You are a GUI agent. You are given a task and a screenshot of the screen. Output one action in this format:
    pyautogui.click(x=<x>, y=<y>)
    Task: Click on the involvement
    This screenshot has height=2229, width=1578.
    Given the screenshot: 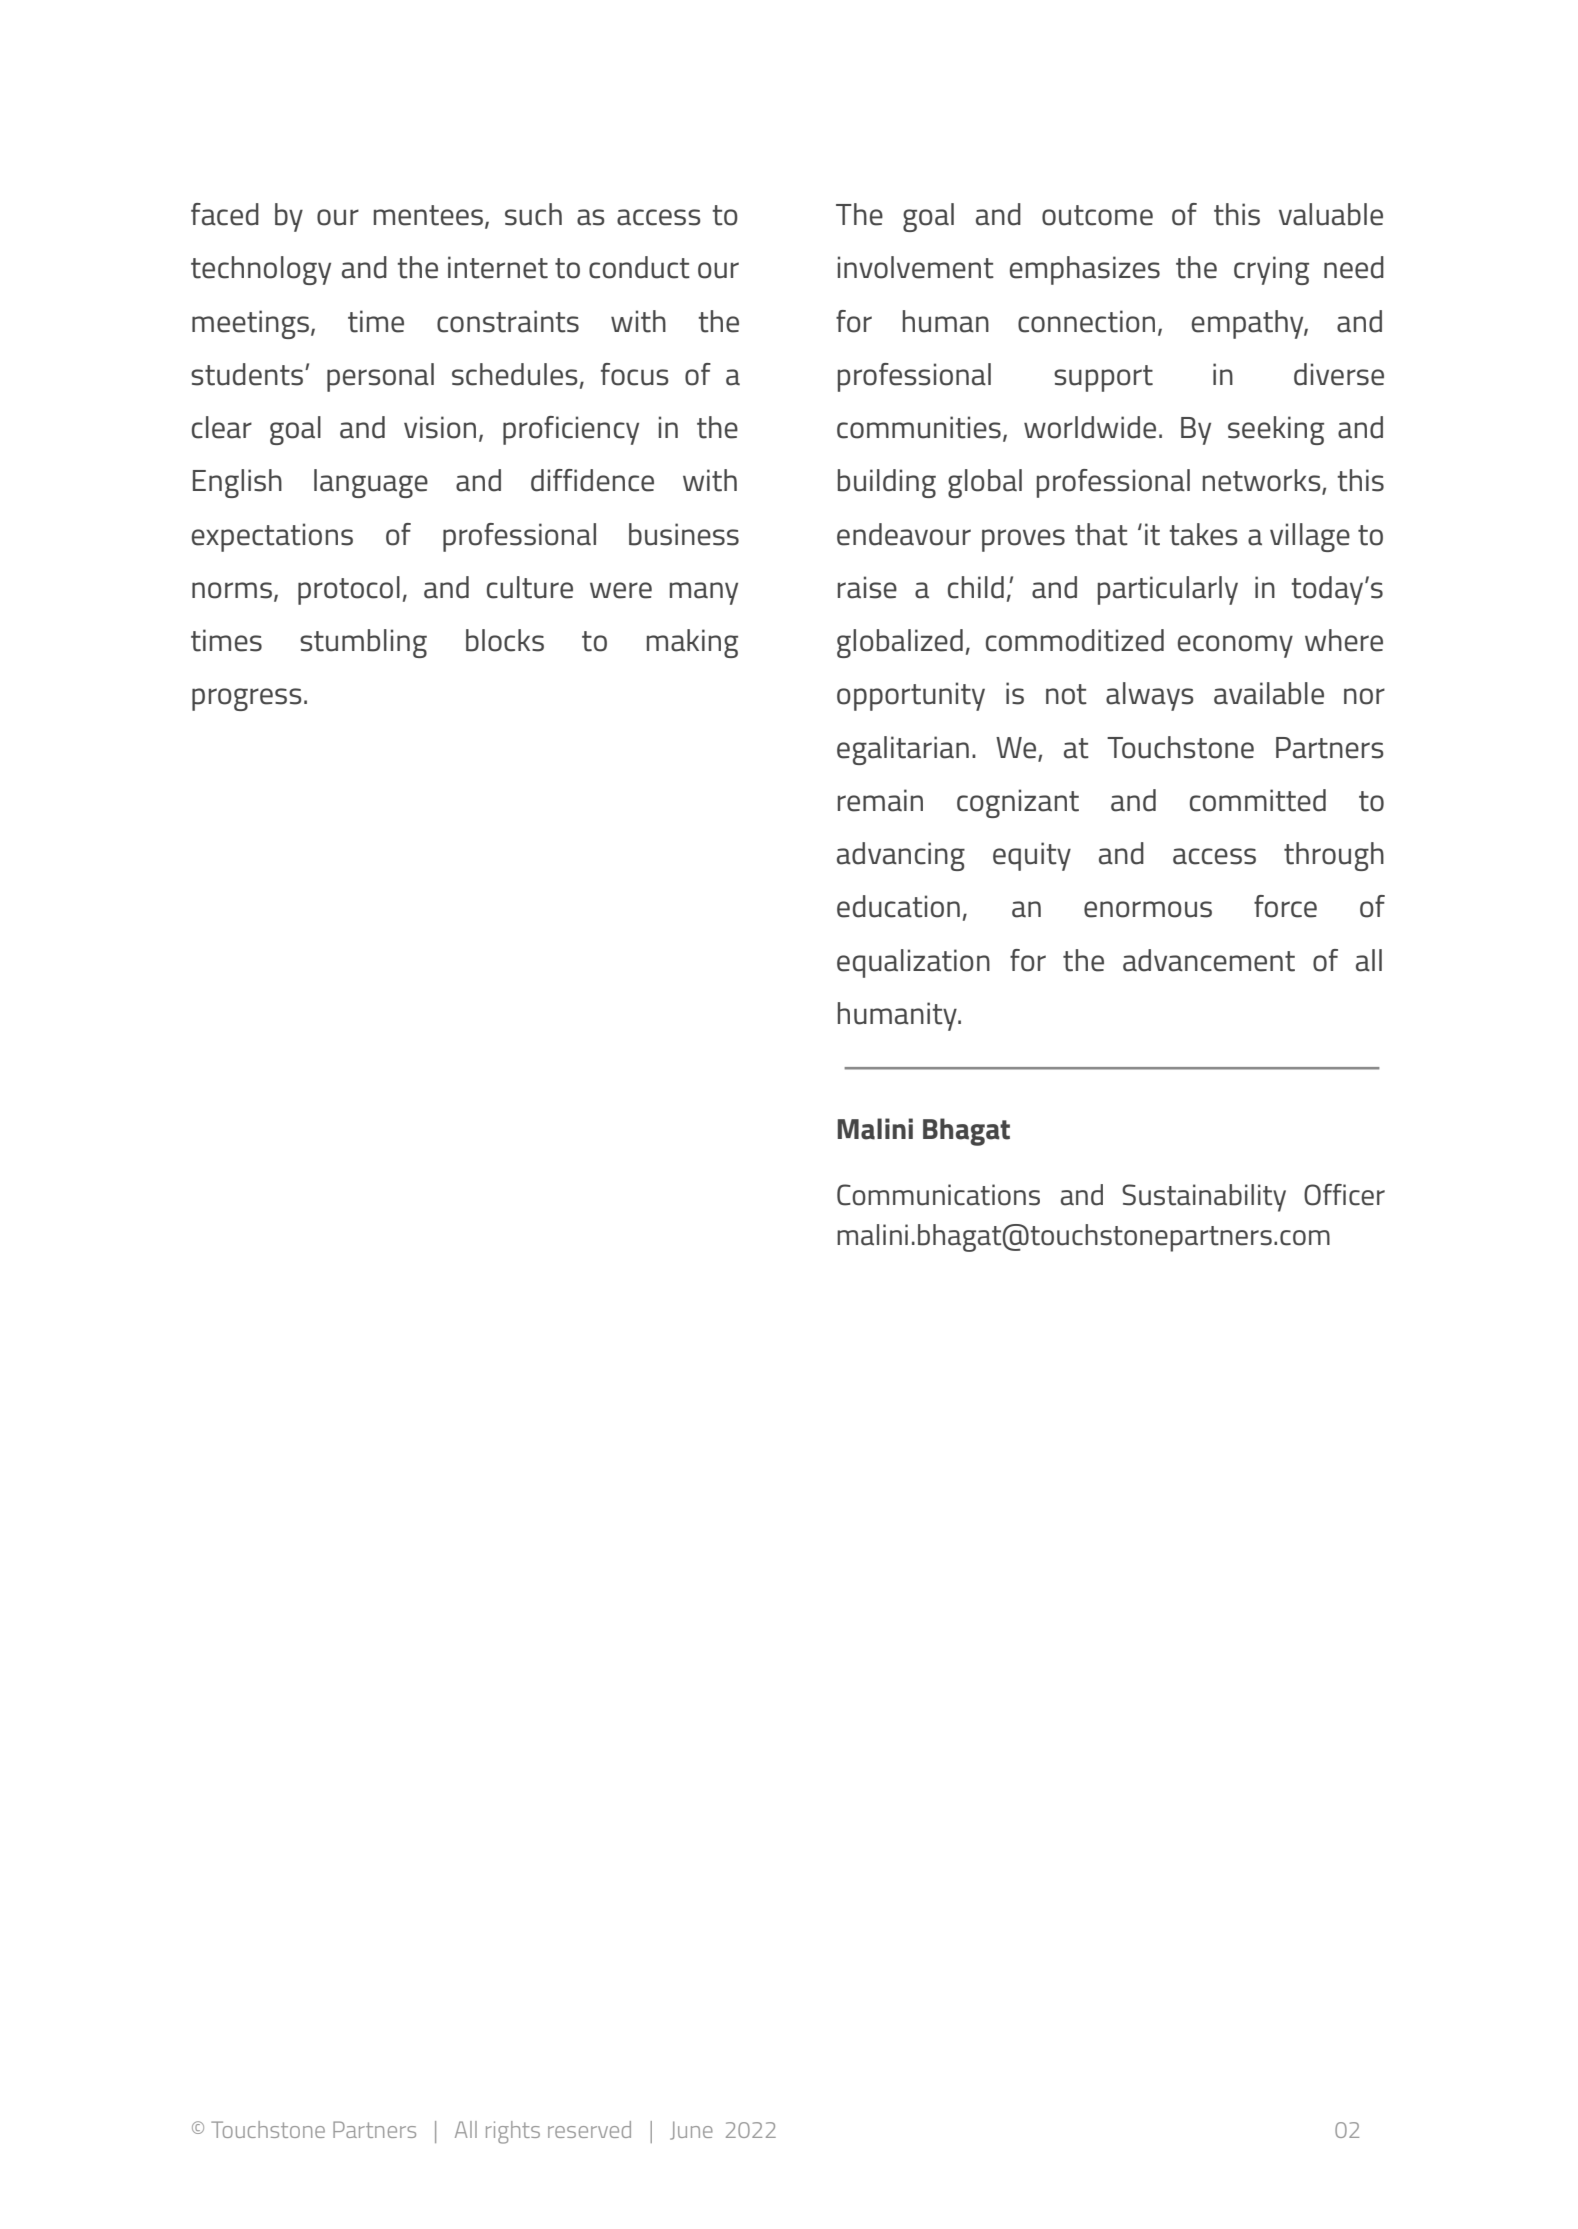 What is the action you would take?
    pyautogui.click(x=916, y=267)
